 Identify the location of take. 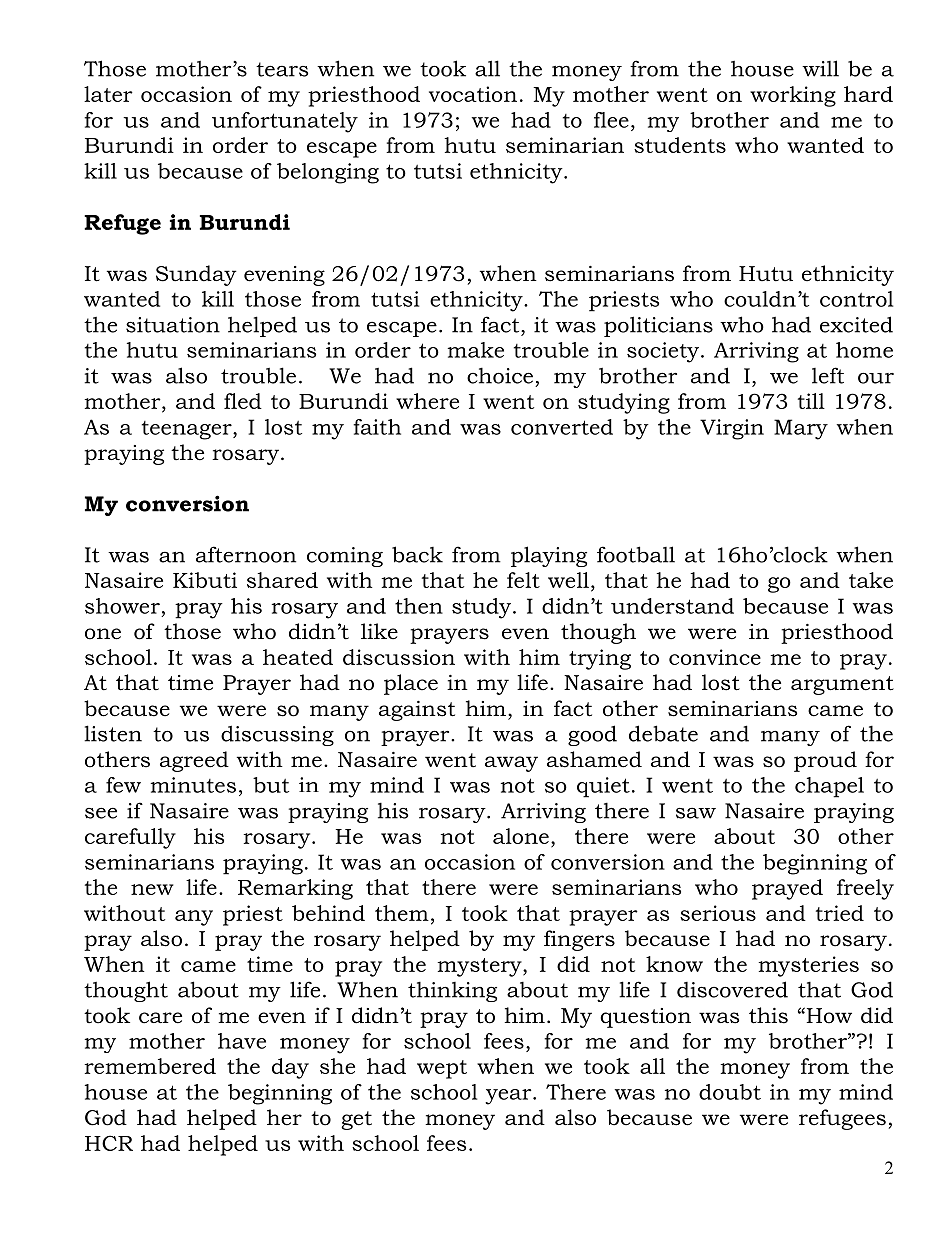
(871, 580).
